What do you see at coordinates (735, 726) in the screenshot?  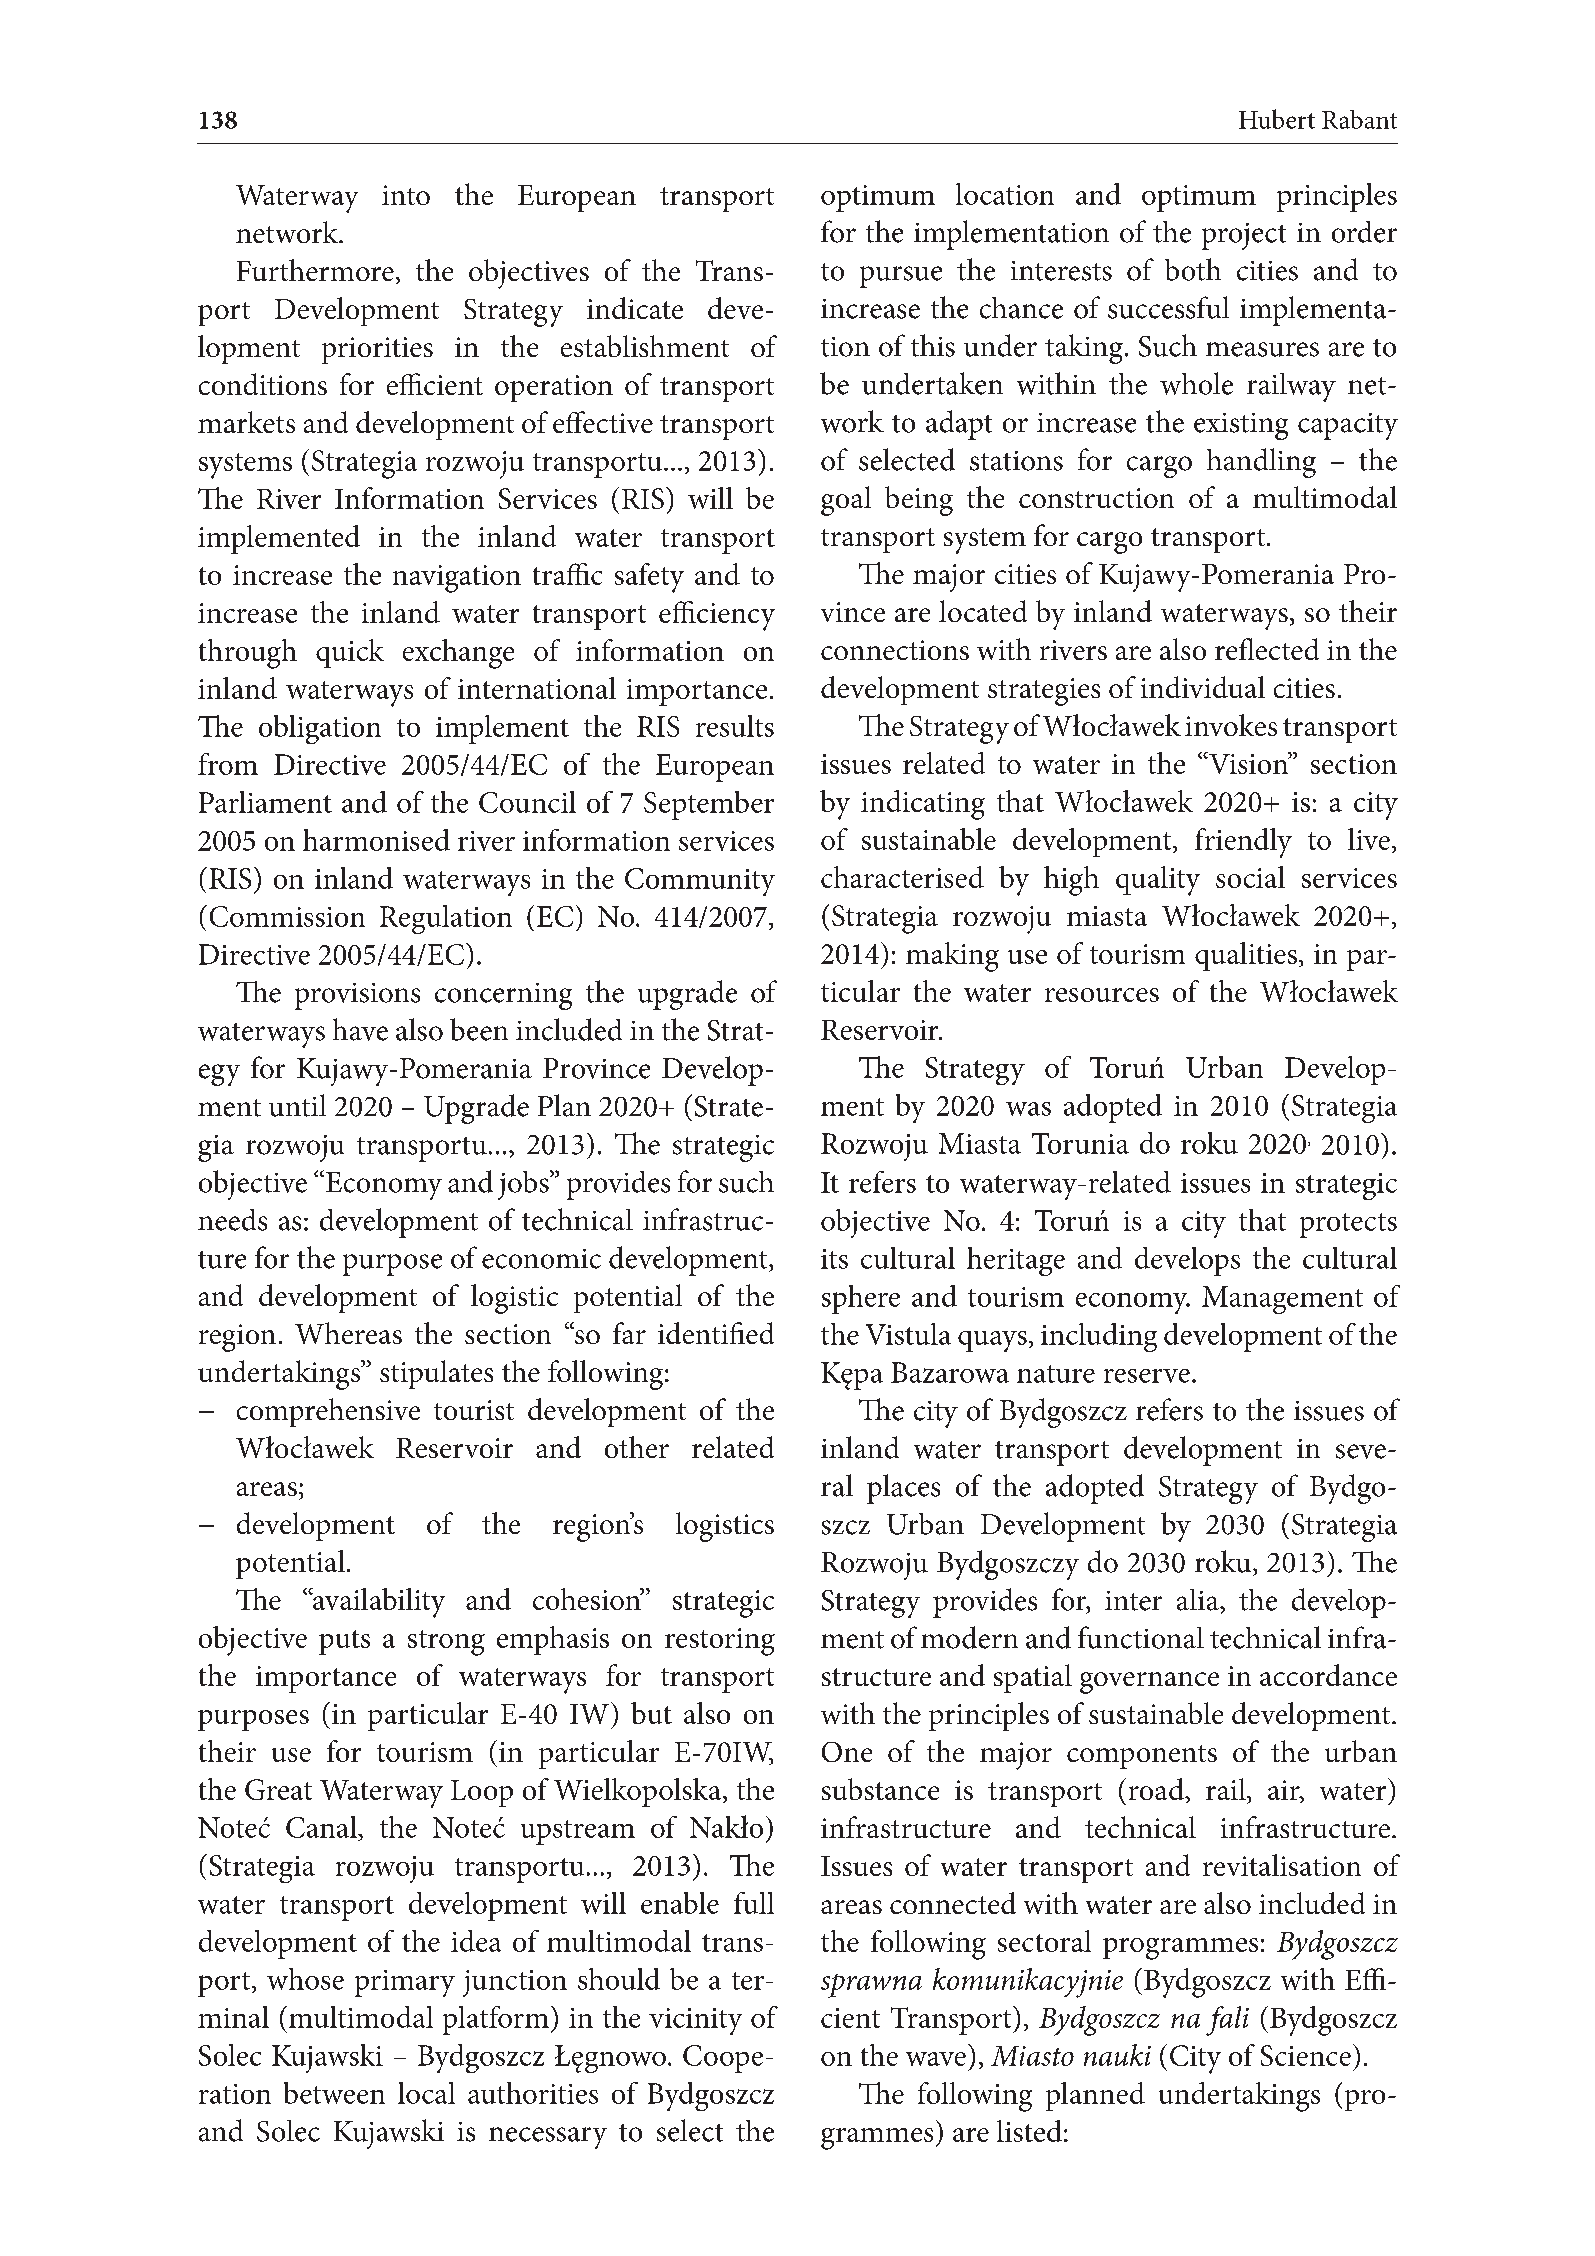 I see `results` at bounding box center [735, 726].
